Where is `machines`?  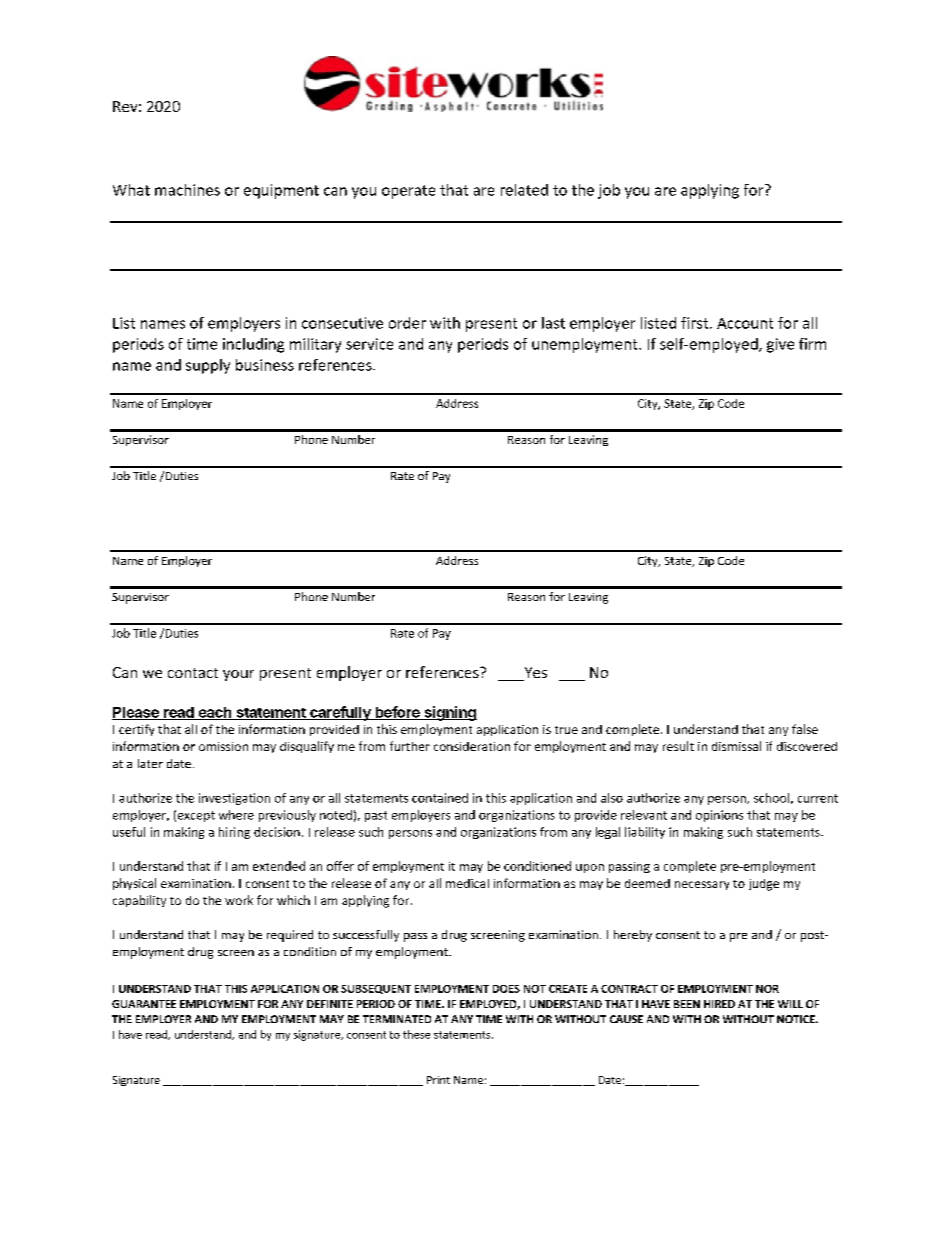 machines is located at coordinates (187, 190).
